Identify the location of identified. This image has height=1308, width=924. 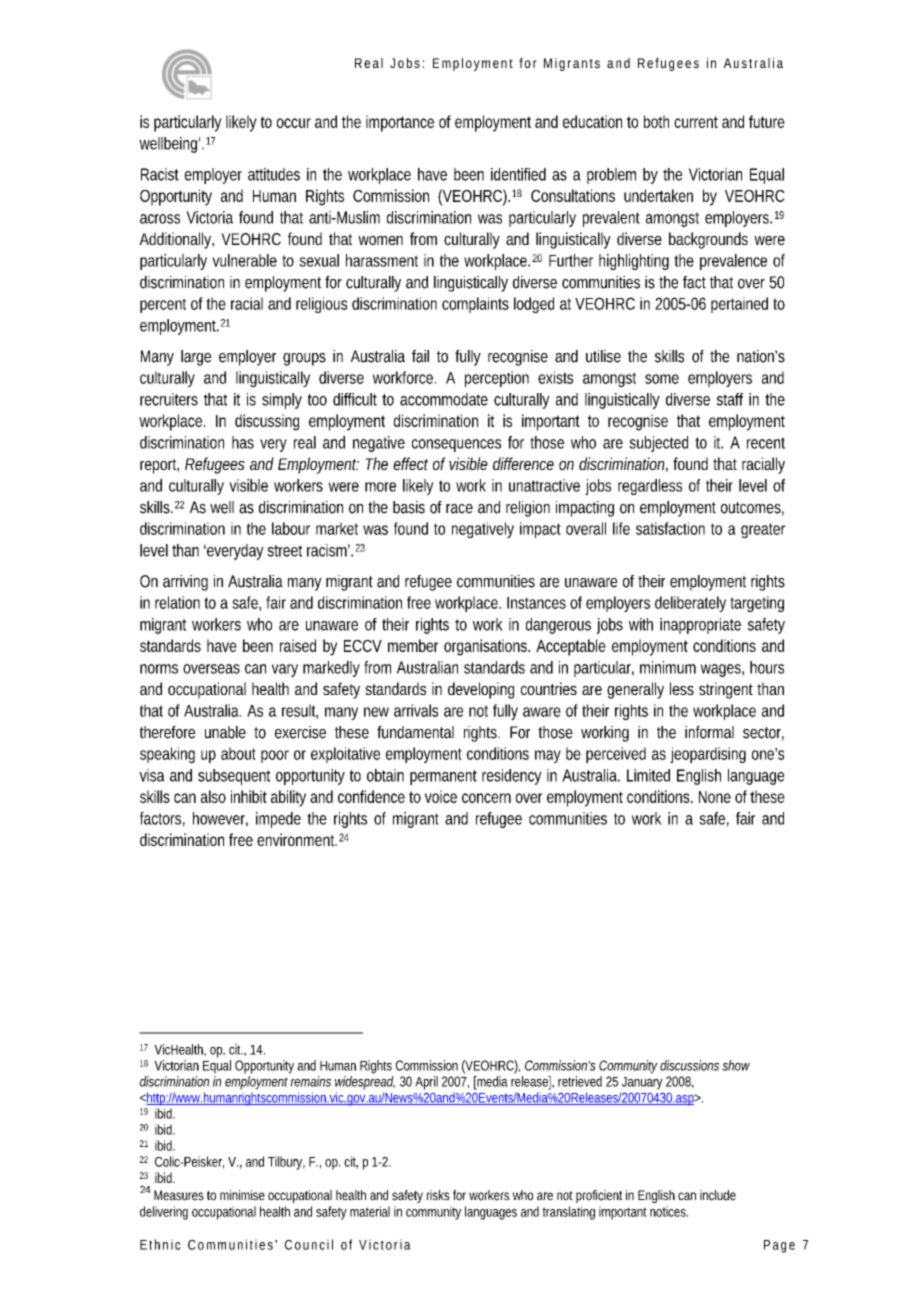
(518, 174).
